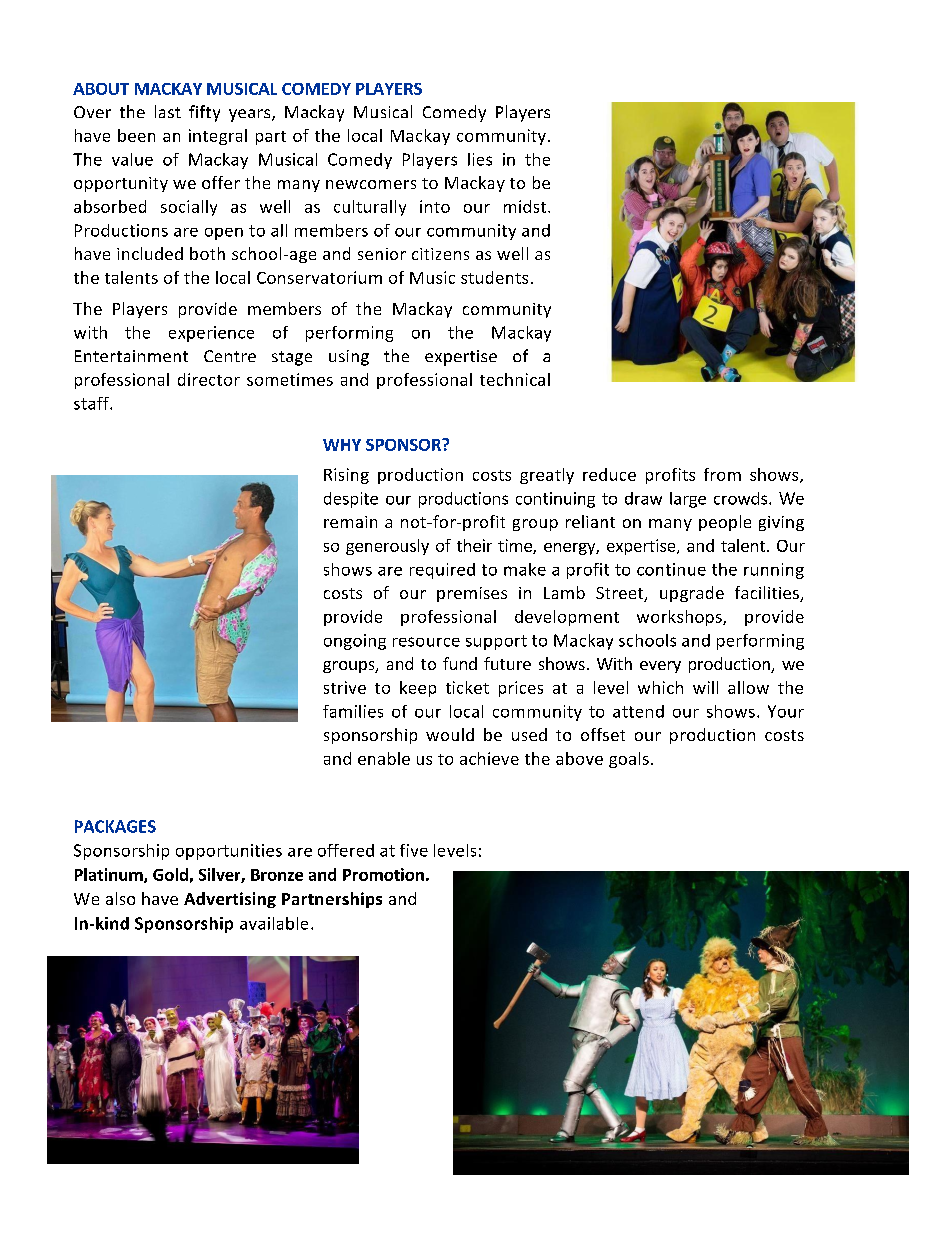 Image resolution: width=952 pixels, height=1233 pixels. I want to click on midst, so click(526, 206).
